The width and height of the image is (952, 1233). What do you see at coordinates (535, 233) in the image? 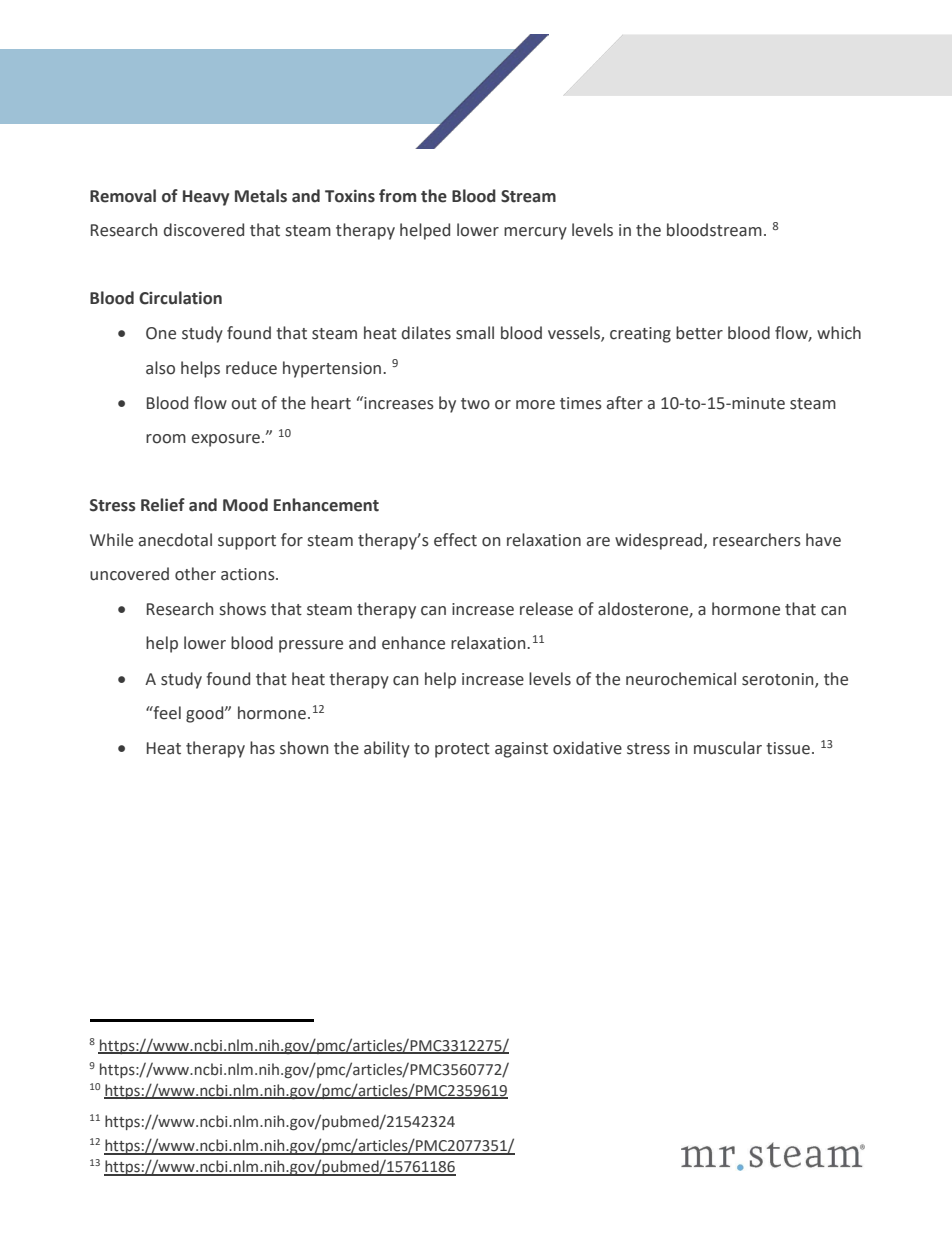
I see `mercury` at bounding box center [535, 233].
